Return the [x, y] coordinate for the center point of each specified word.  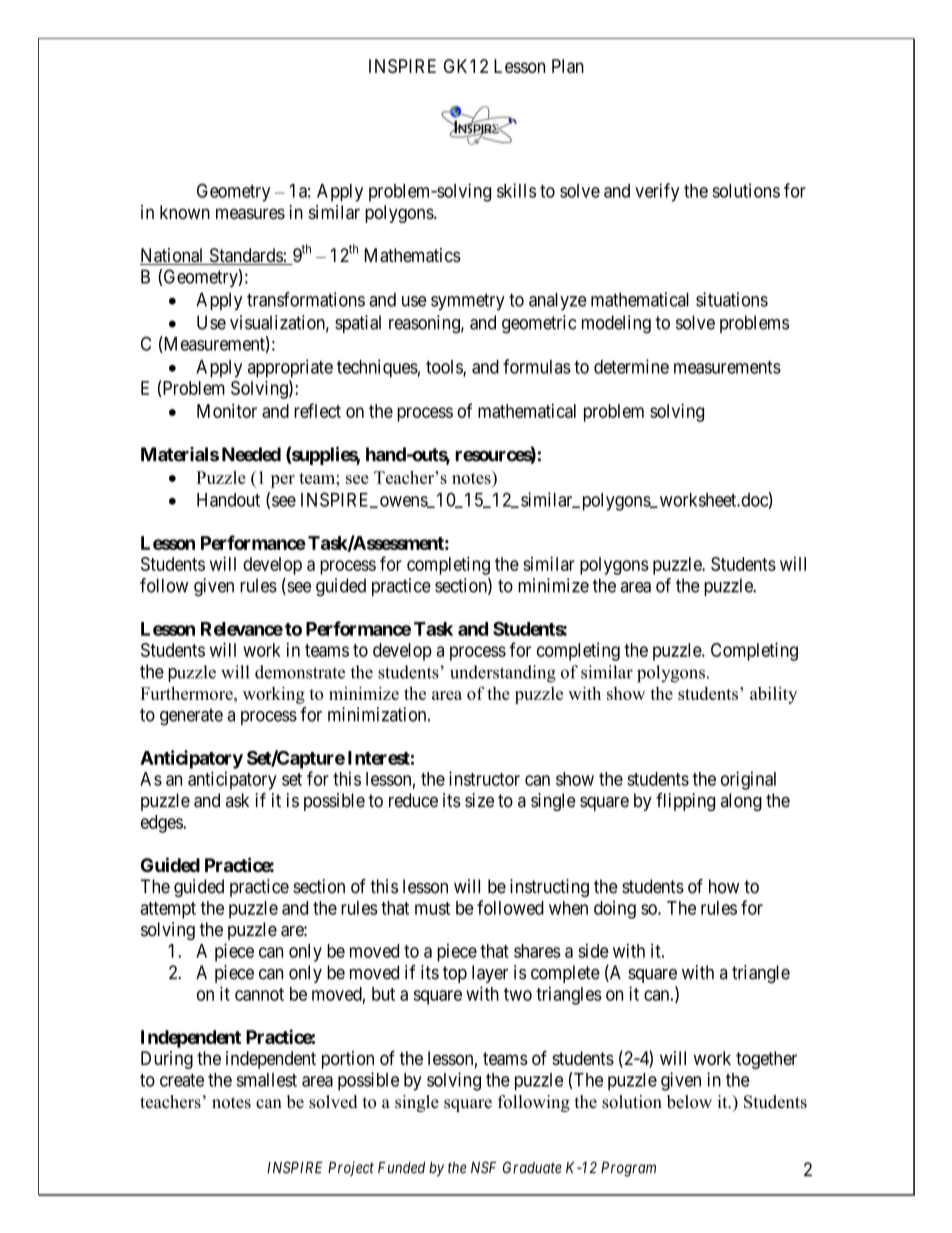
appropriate [290, 368]
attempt [168, 910]
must [432, 908]
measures [250, 214]
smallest [266, 1080]
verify [657, 192]
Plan [568, 66]
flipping [685, 802]
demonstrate [300, 672]
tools [445, 368]
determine [631, 366]
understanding [503, 674]
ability [773, 695]
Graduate [532, 1167]
